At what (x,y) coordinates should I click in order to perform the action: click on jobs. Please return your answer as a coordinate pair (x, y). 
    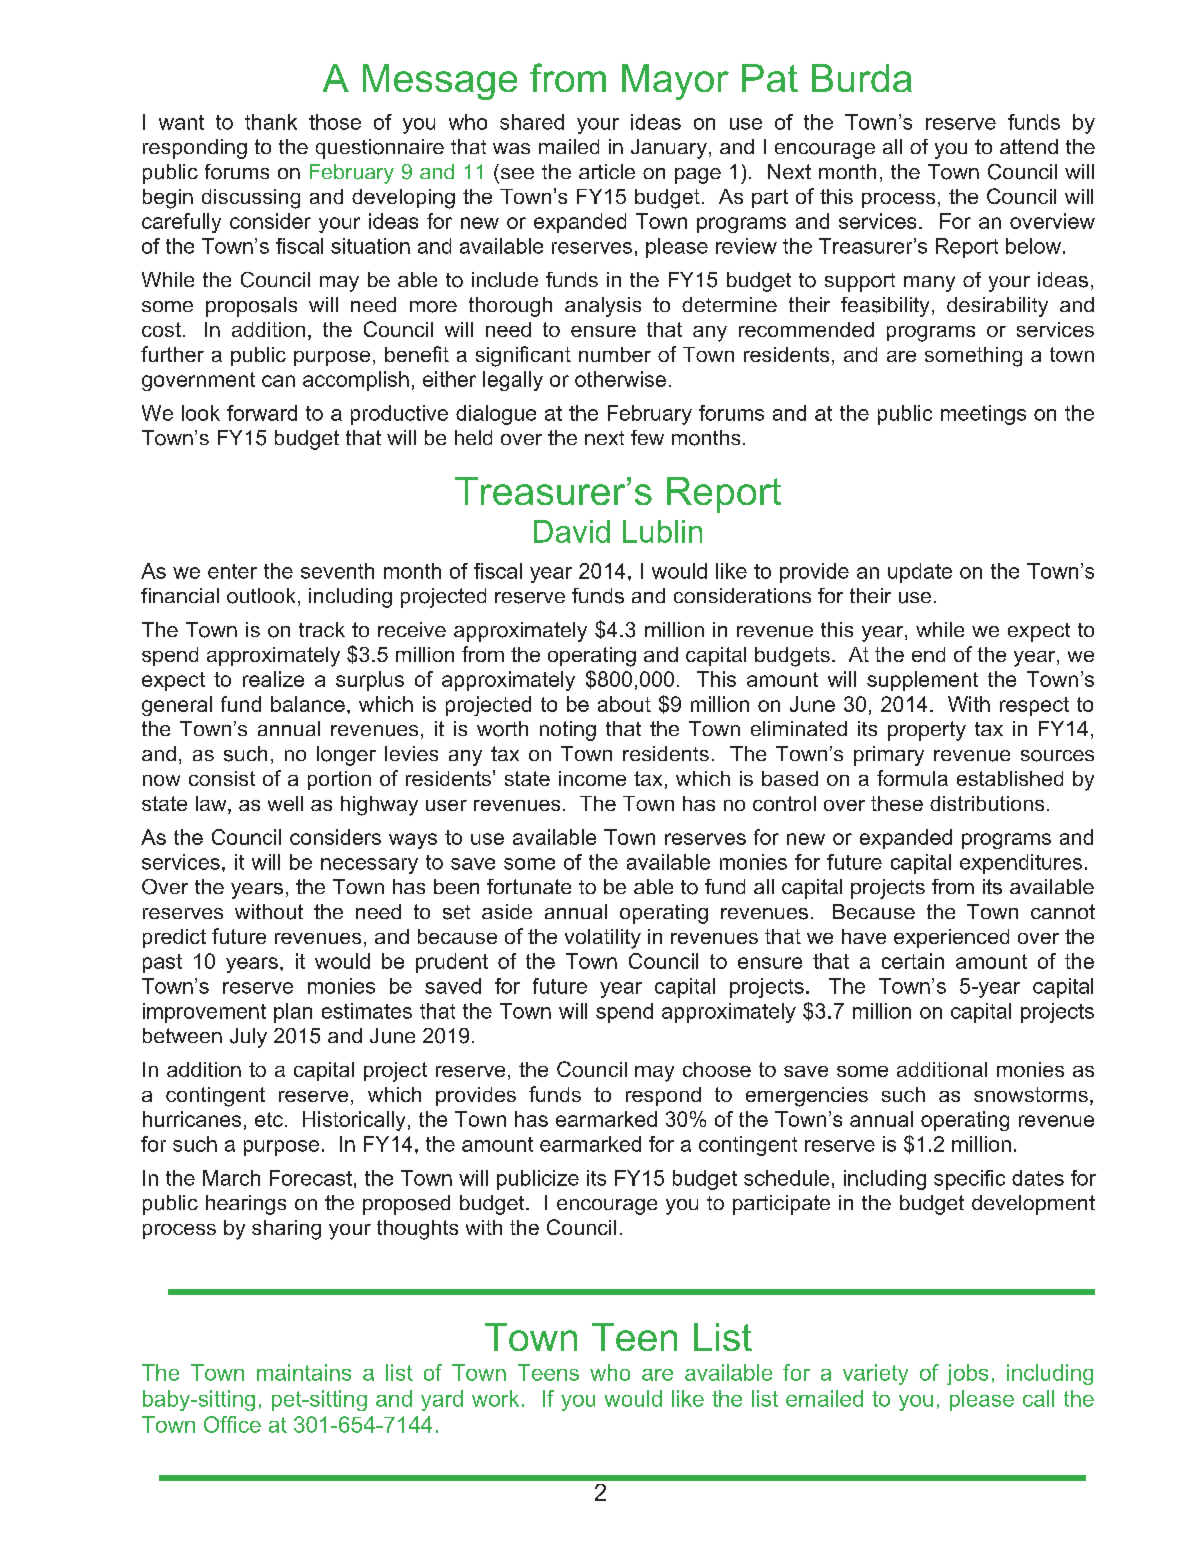
    Looking at the image, I should click on (967, 1374).
